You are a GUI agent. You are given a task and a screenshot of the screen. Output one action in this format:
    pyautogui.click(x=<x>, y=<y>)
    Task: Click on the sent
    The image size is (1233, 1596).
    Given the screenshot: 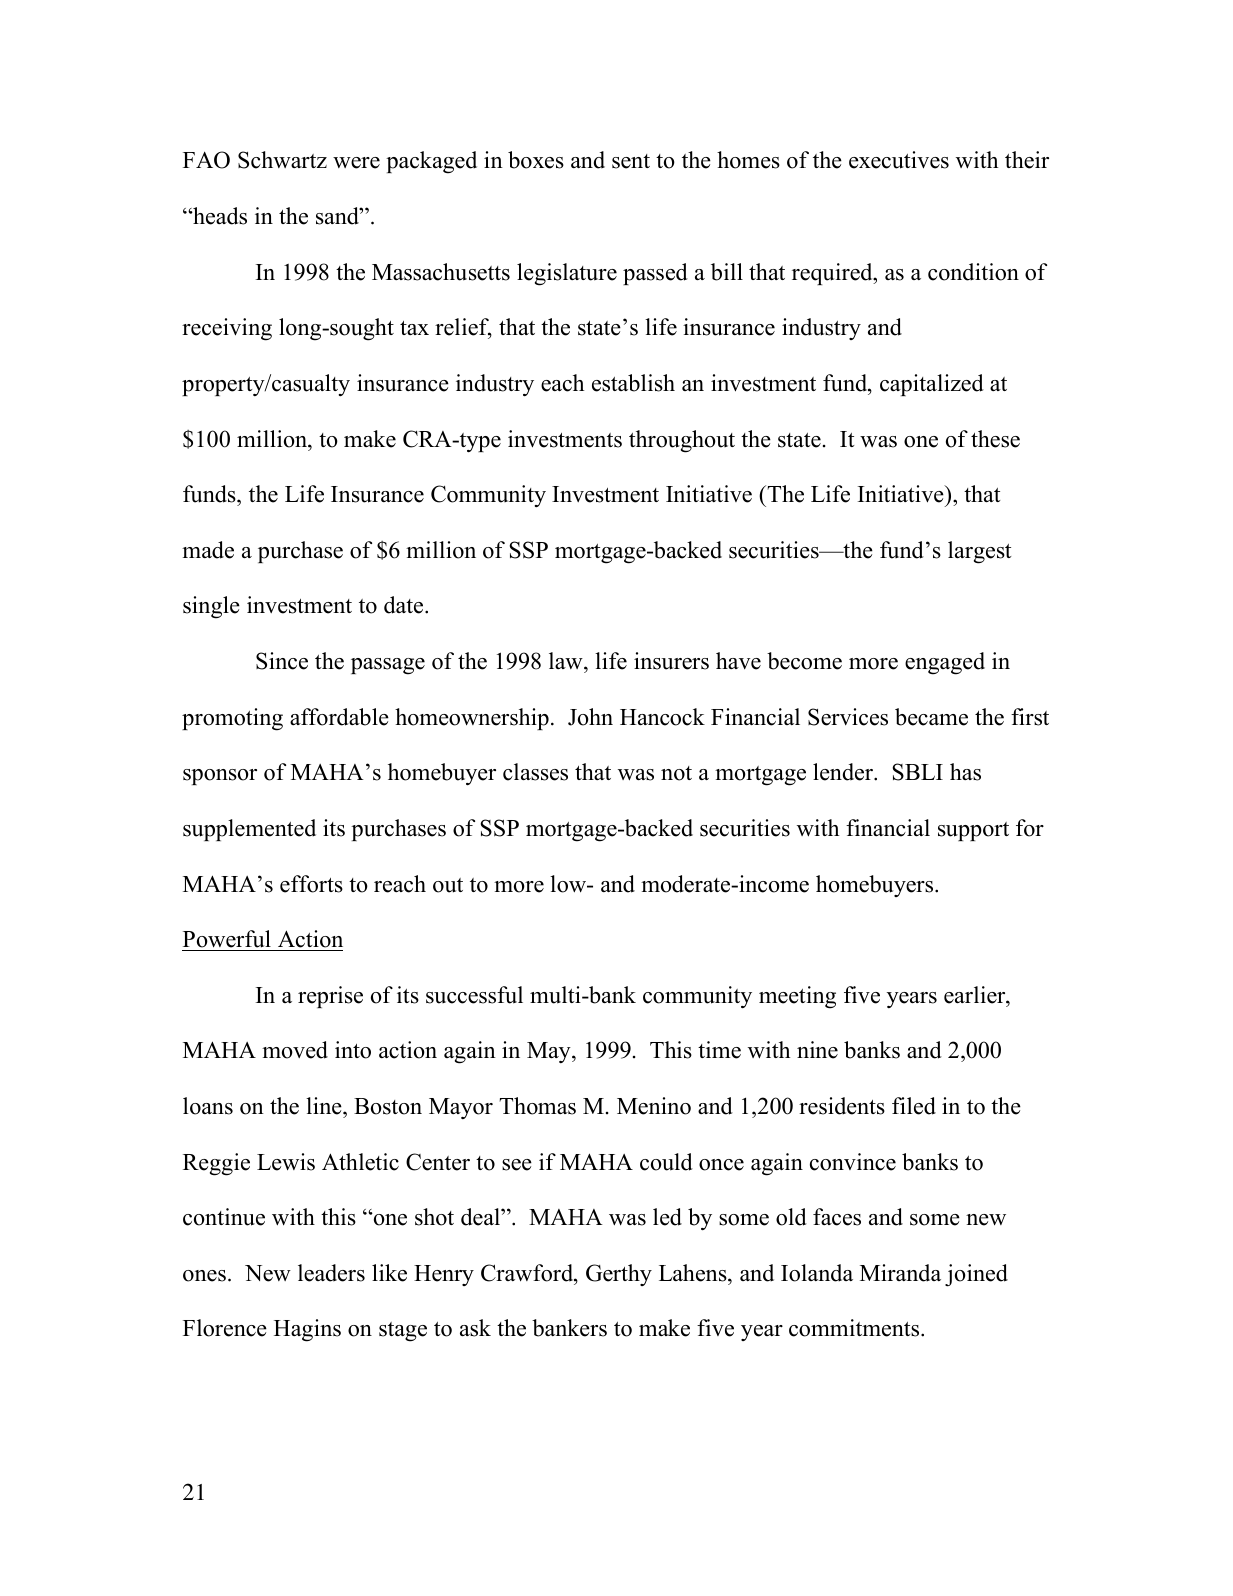 What is the action you would take?
    pyautogui.click(x=631, y=161)
